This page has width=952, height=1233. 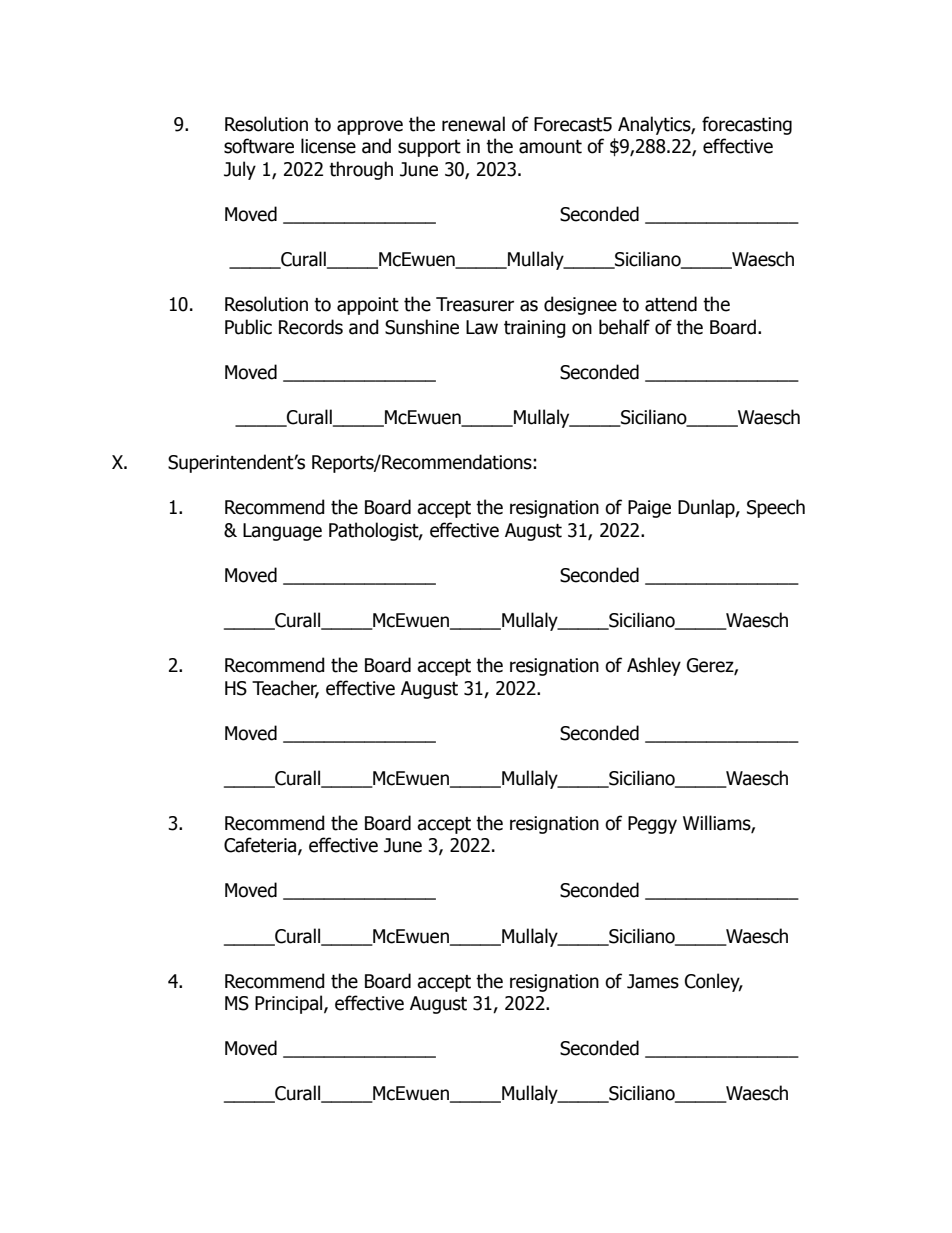 I want to click on attend, so click(x=671, y=304).
